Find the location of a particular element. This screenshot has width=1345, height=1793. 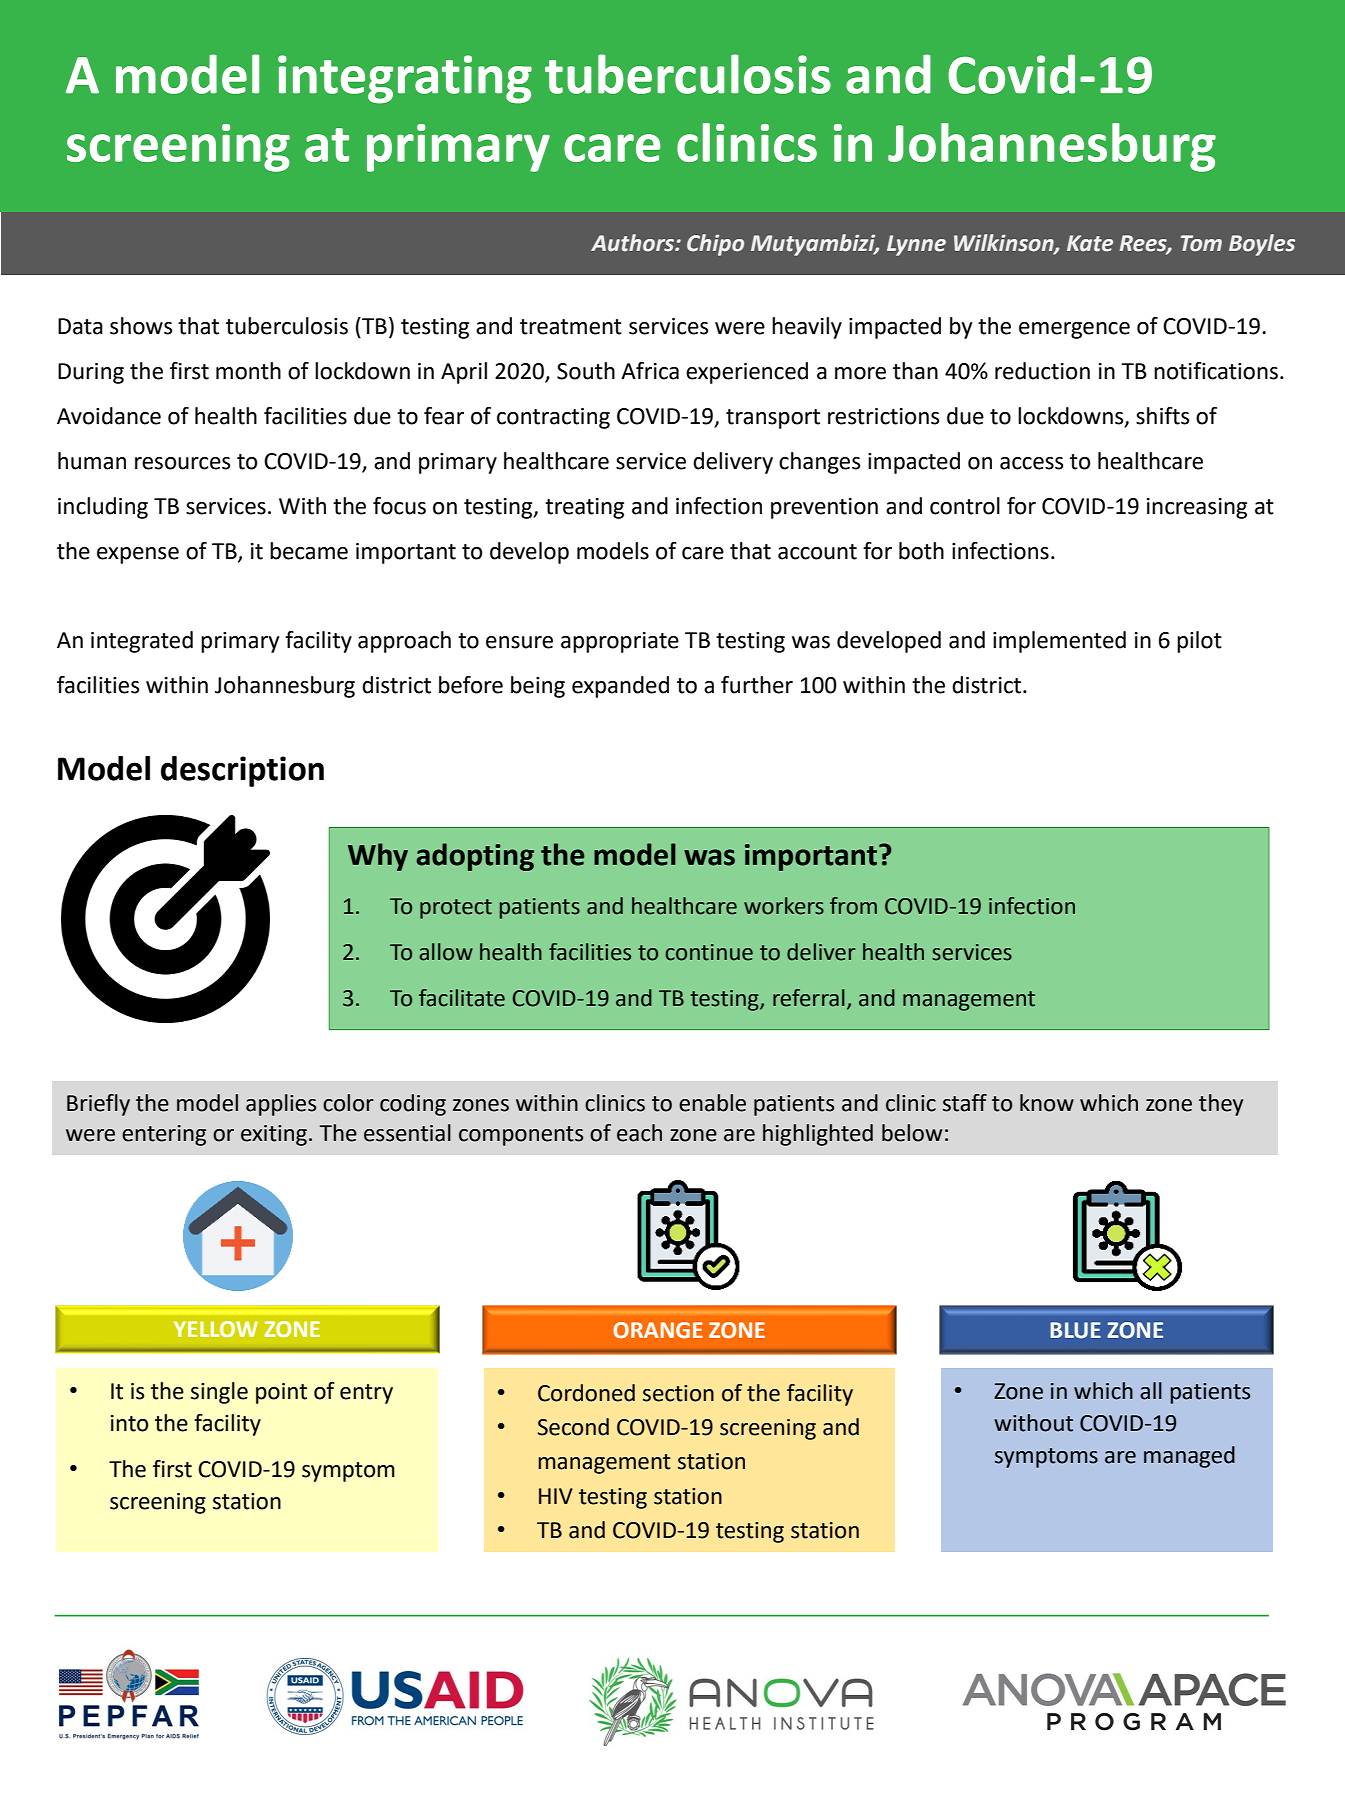

description is located at coordinates (242, 771).
